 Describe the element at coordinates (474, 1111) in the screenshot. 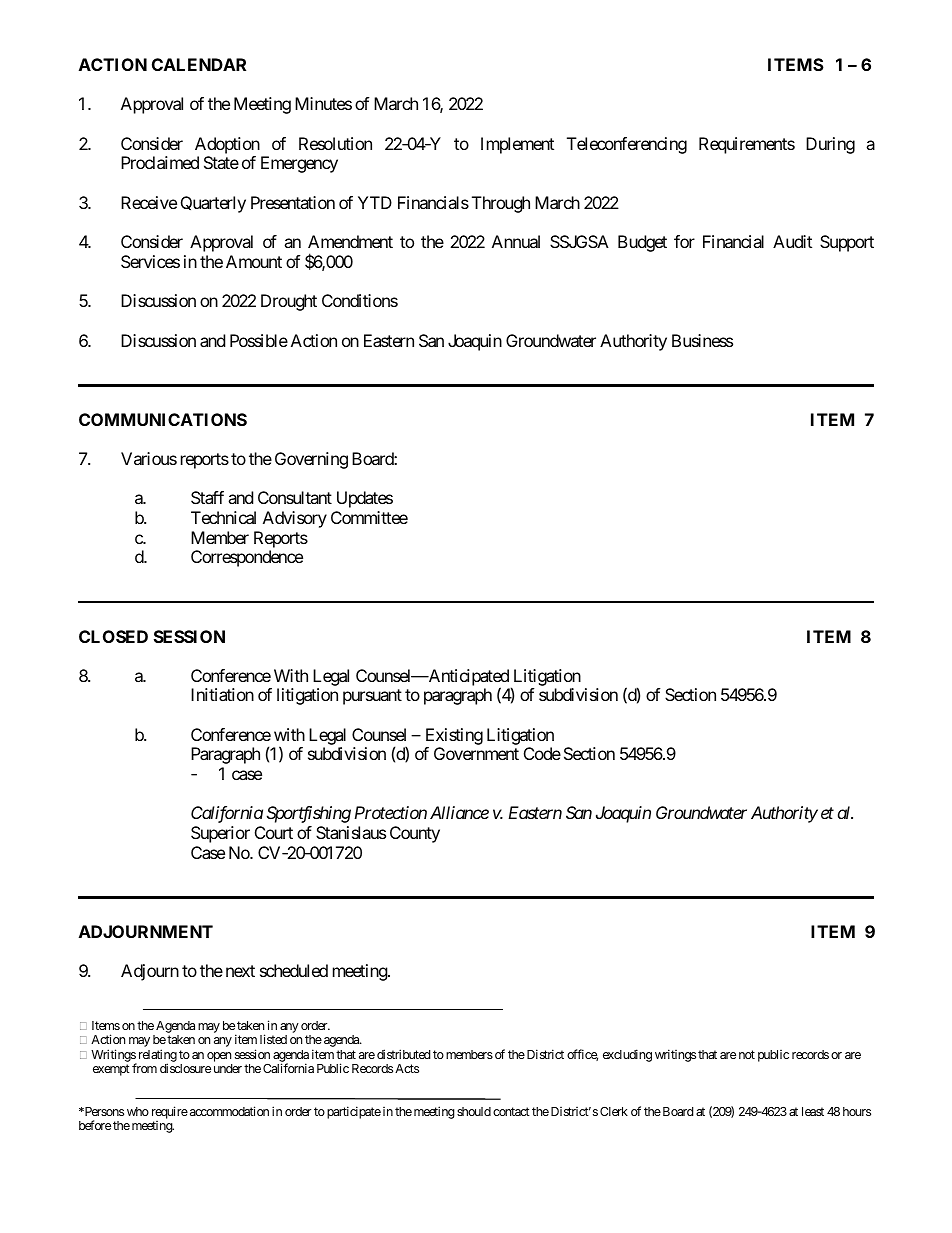

I see `should` at that location.
